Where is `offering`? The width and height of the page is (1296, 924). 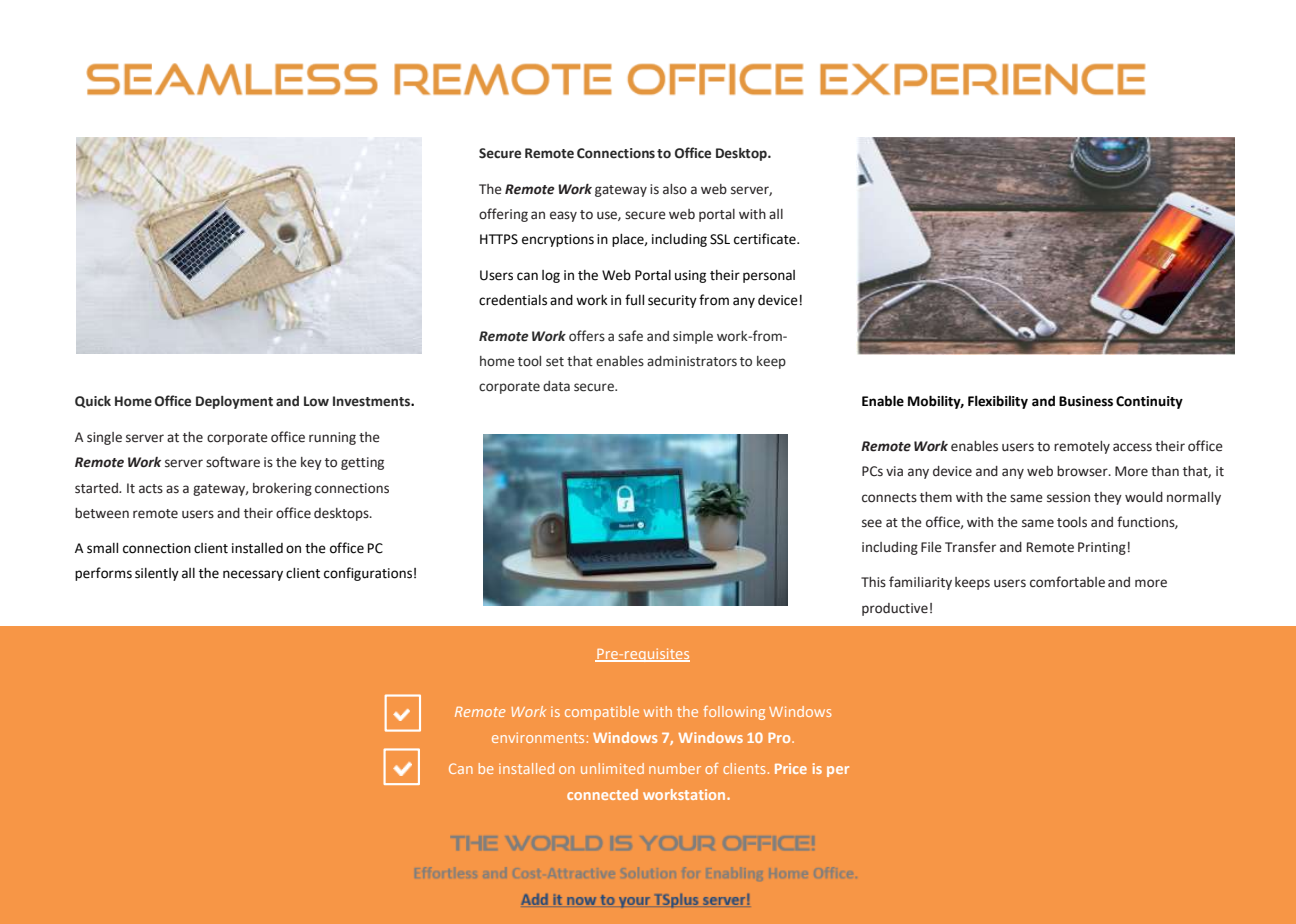
offering is located at coordinates (503, 215).
